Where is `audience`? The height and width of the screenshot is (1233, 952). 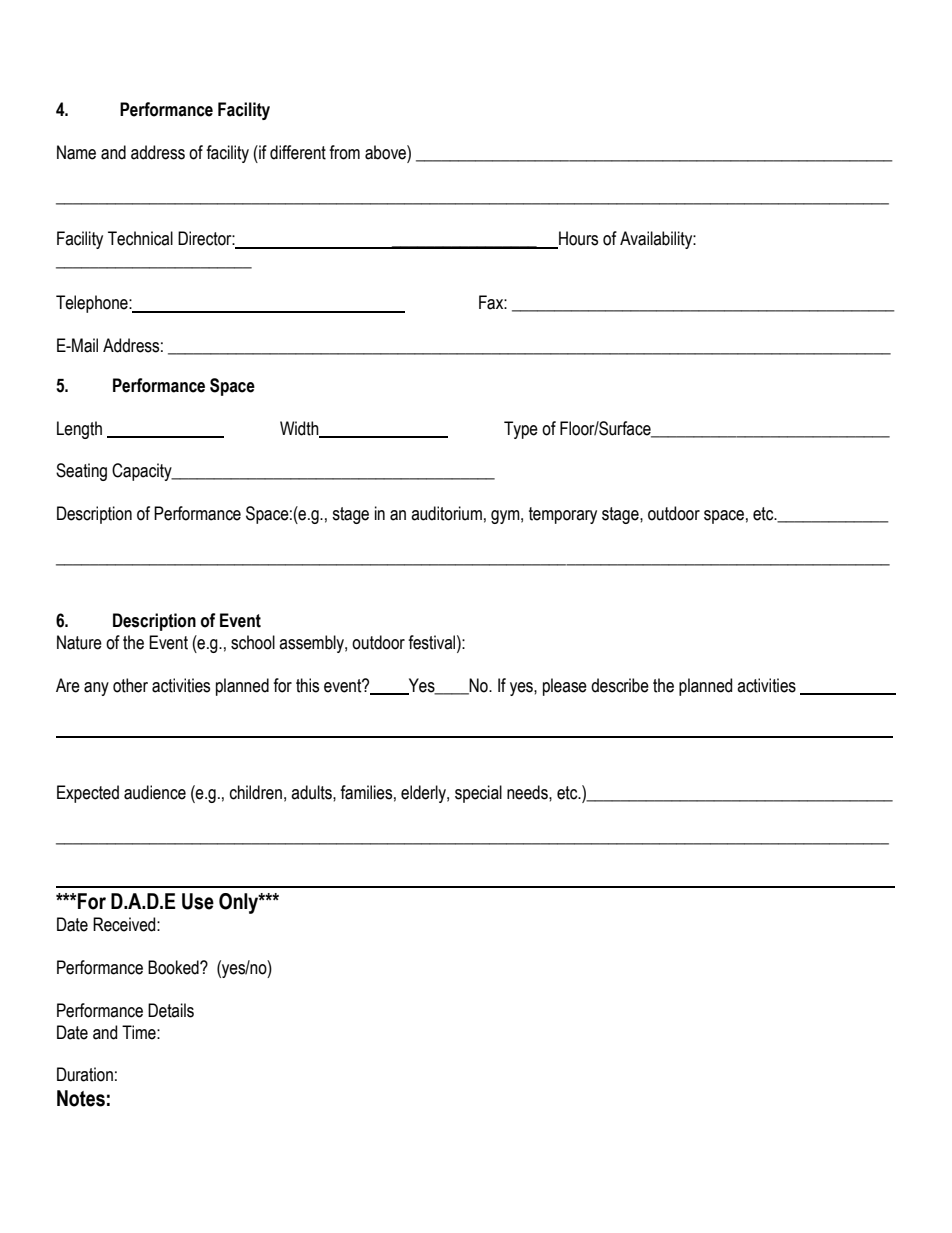 audience is located at coordinates (155, 792).
